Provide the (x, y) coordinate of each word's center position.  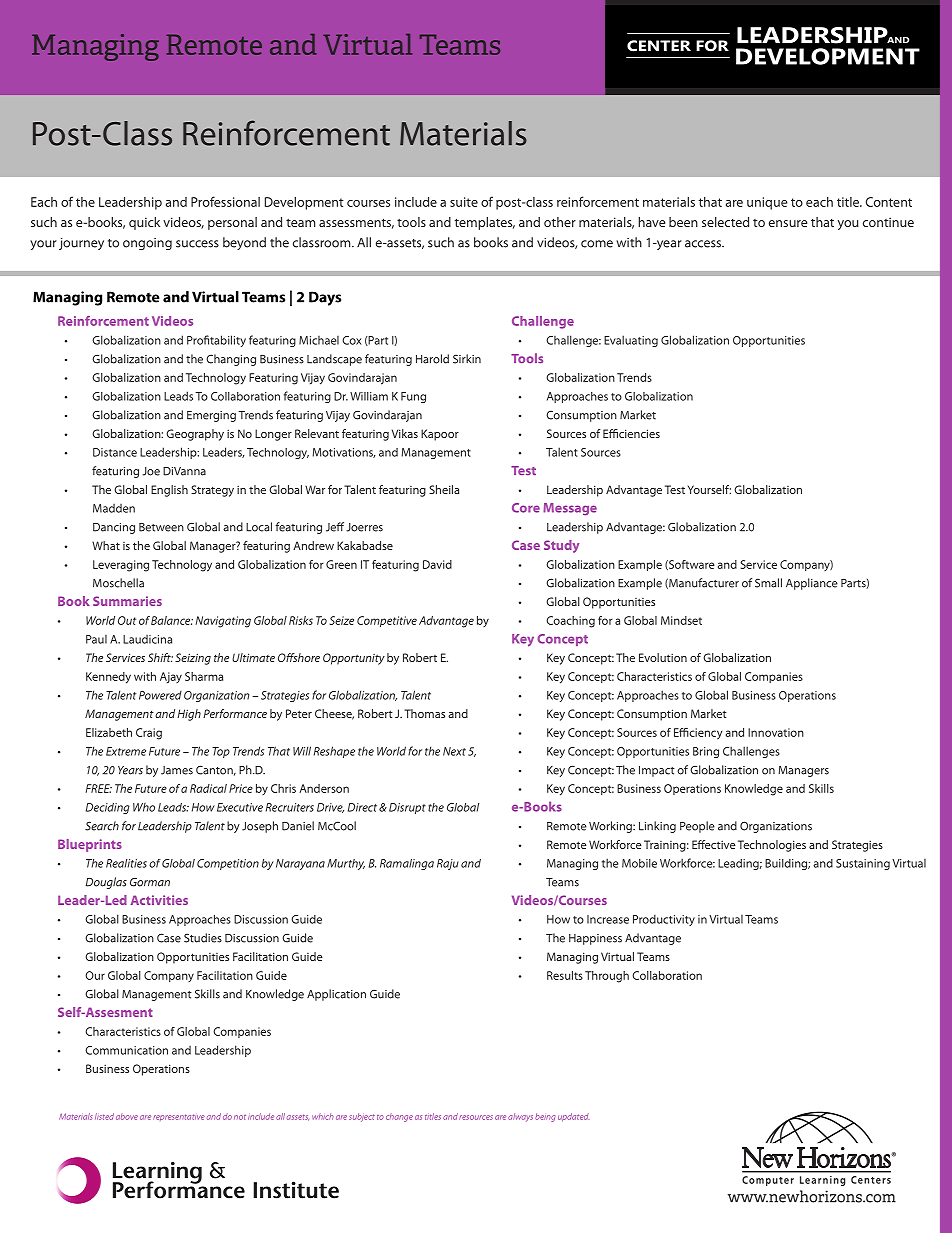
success (197, 244)
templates (485, 223)
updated (573, 1117)
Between (161, 527)
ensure (788, 223)
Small (768, 583)
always (520, 1117)
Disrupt (407, 808)
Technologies (772, 846)
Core (526, 508)
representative (179, 1117)
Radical (208, 788)
